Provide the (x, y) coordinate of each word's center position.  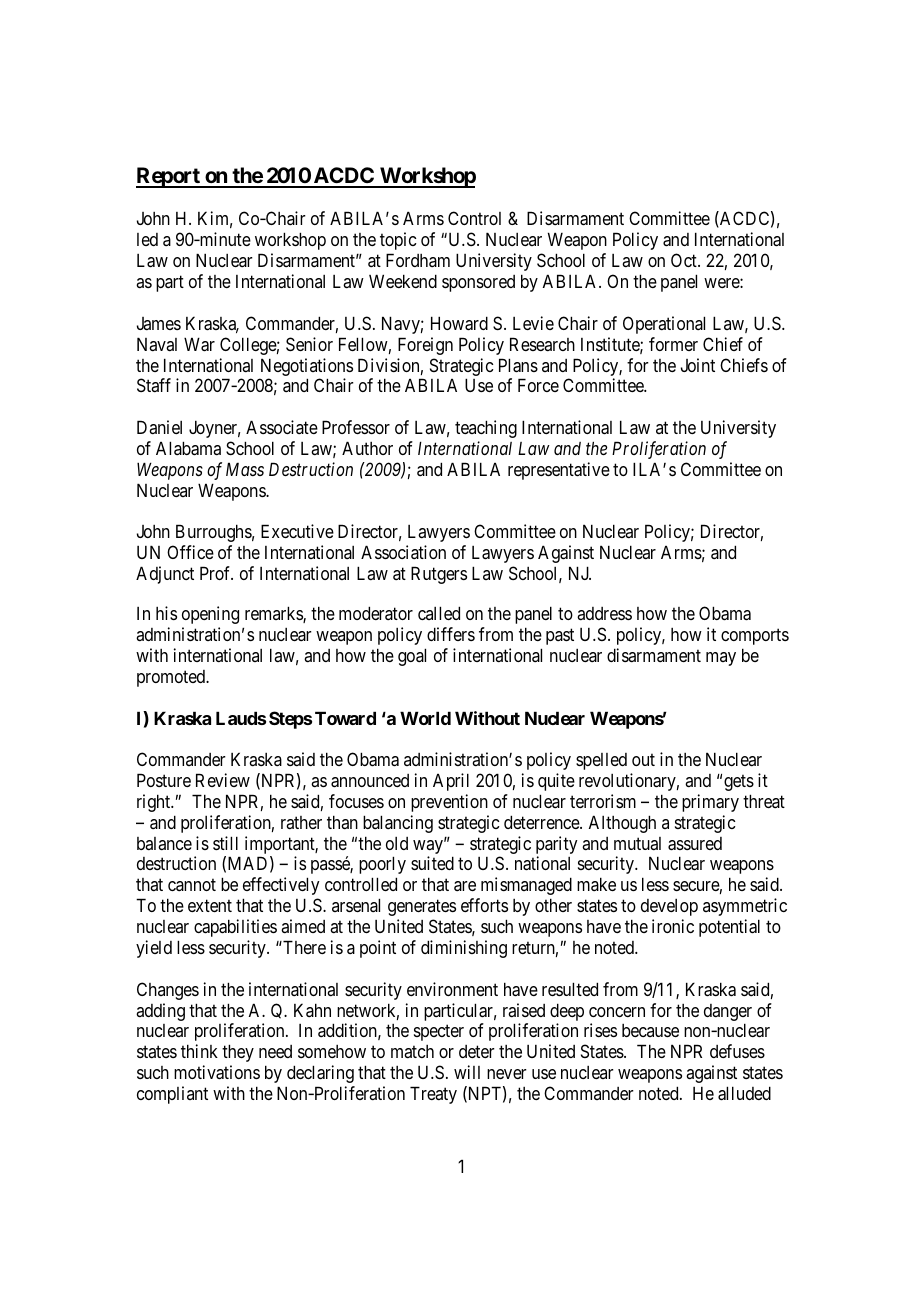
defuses (737, 1051)
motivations (217, 1072)
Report (169, 177)
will (467, 1072)
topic (398, 241)
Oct (685, 260)
